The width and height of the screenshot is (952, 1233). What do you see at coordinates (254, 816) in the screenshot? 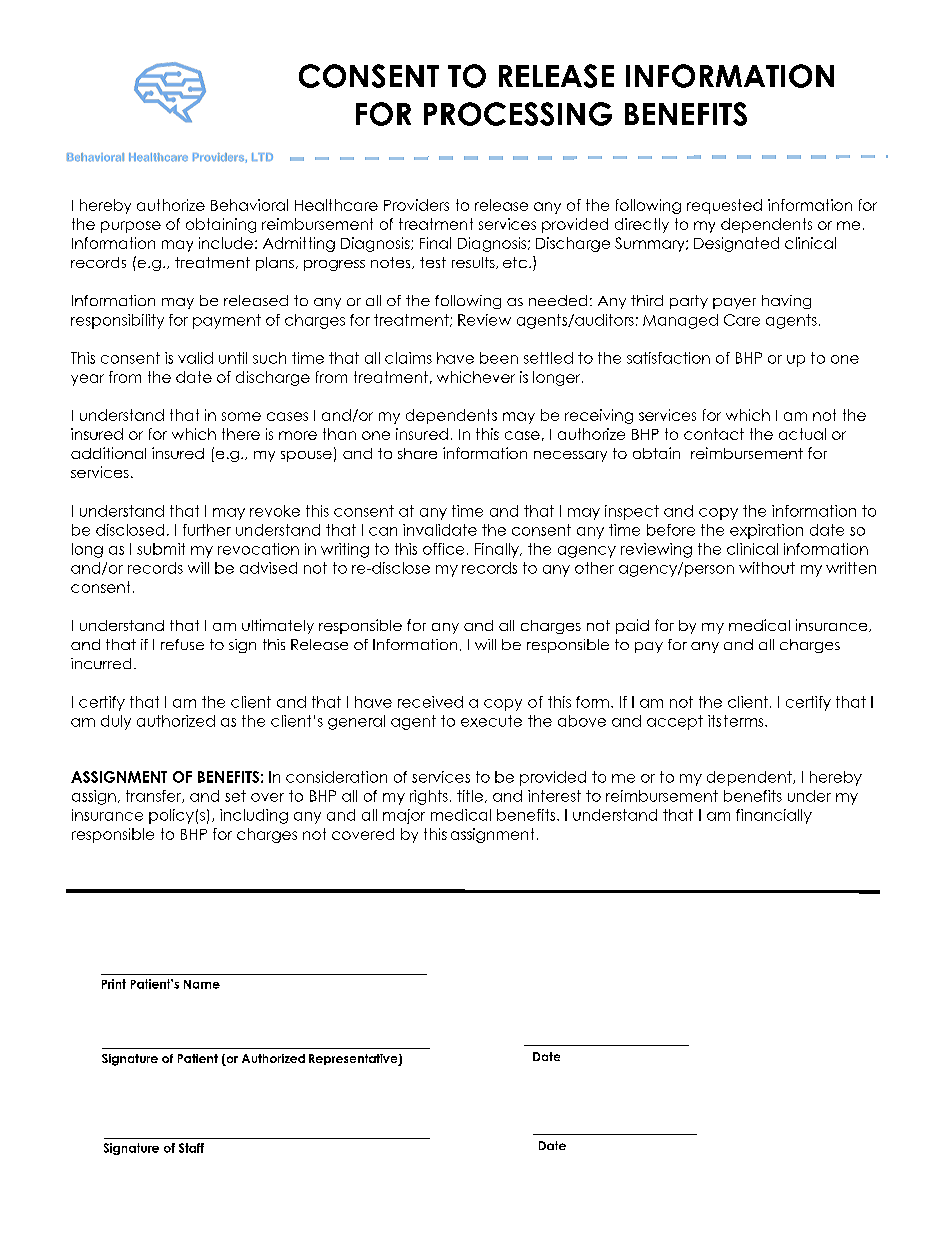
I see `including` at bounding box center [254, 816].
